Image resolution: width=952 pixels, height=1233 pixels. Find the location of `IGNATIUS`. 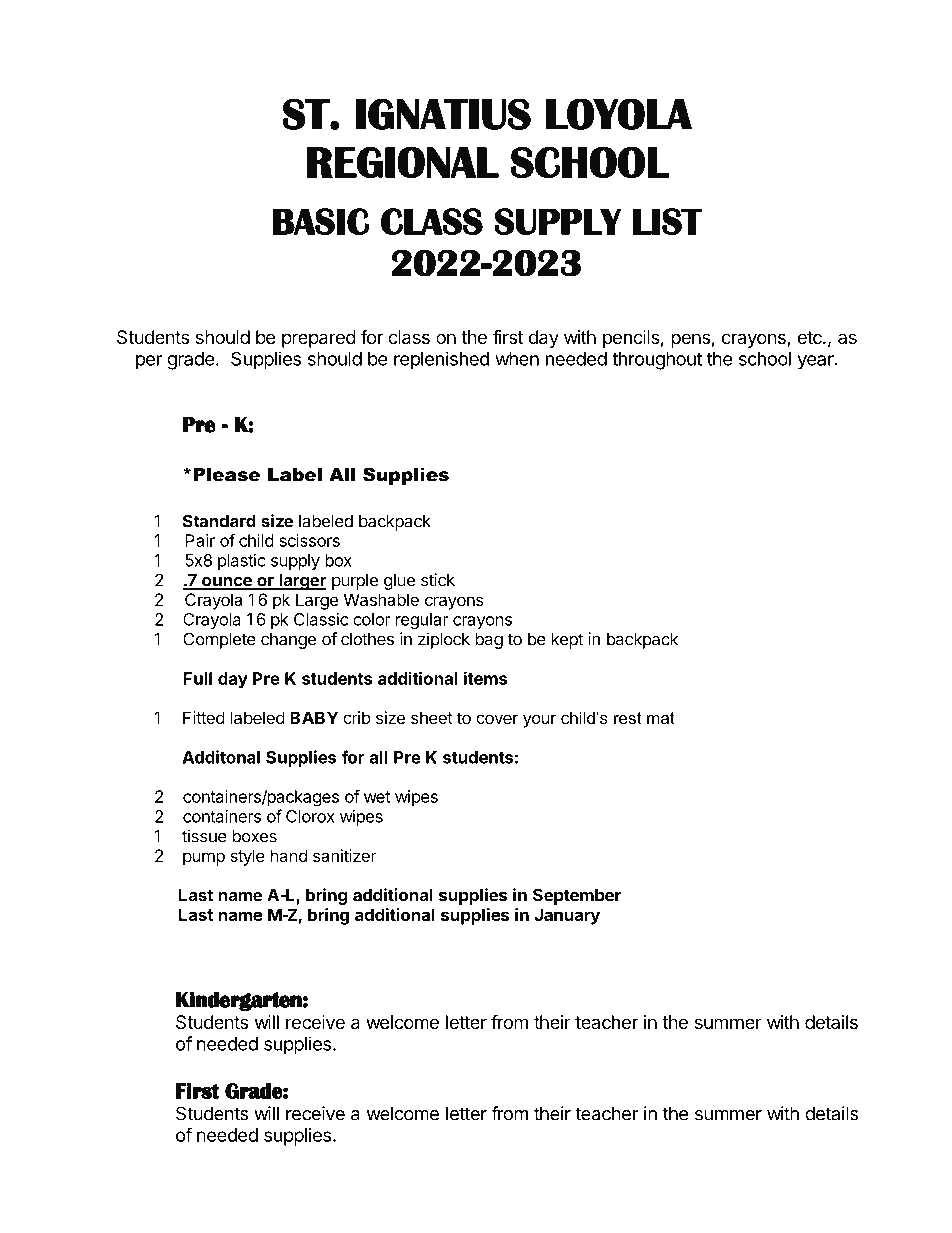

IGNATIUS is located at coordinates (443, 114).
